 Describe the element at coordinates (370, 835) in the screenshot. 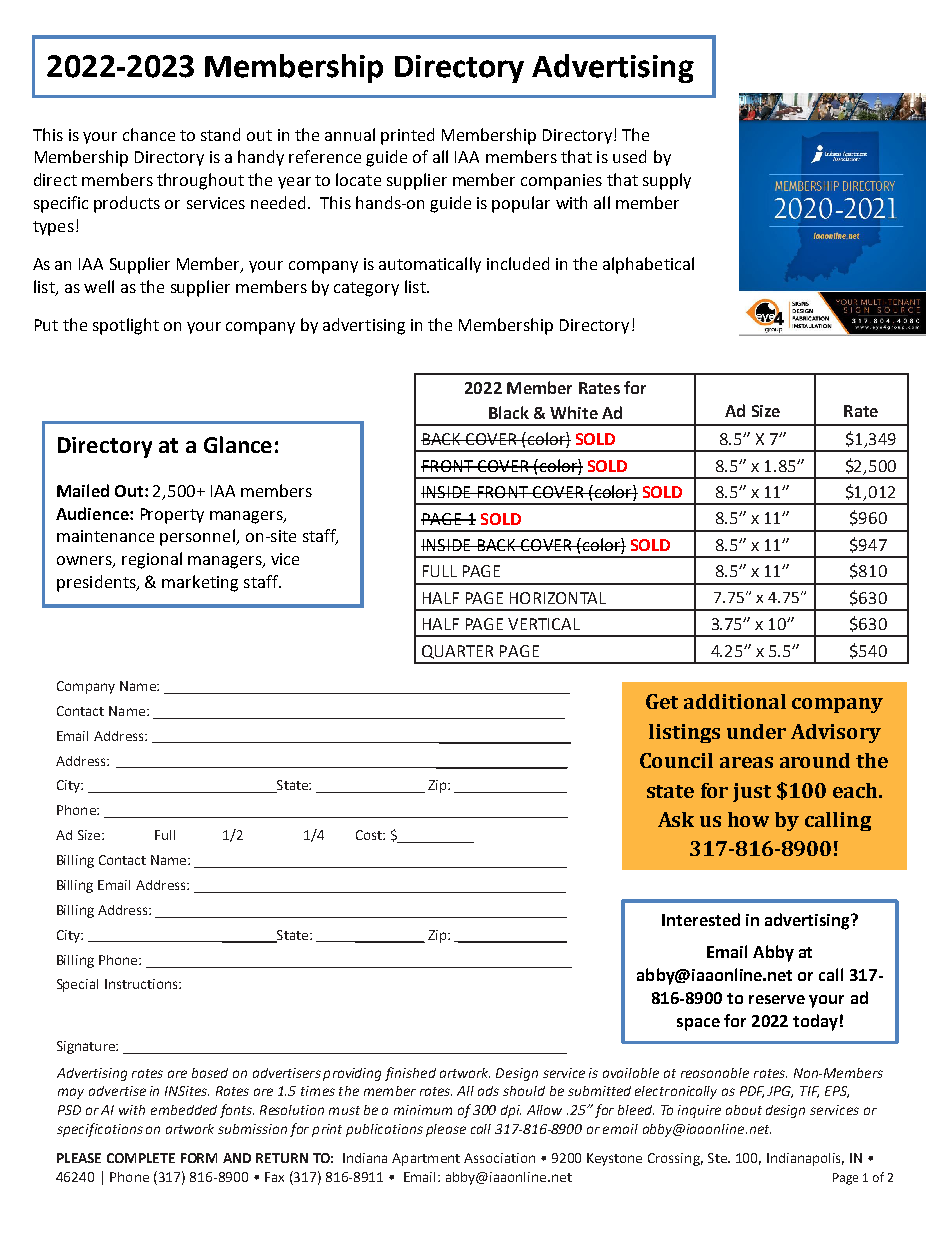

I see `Cost` at that location.
